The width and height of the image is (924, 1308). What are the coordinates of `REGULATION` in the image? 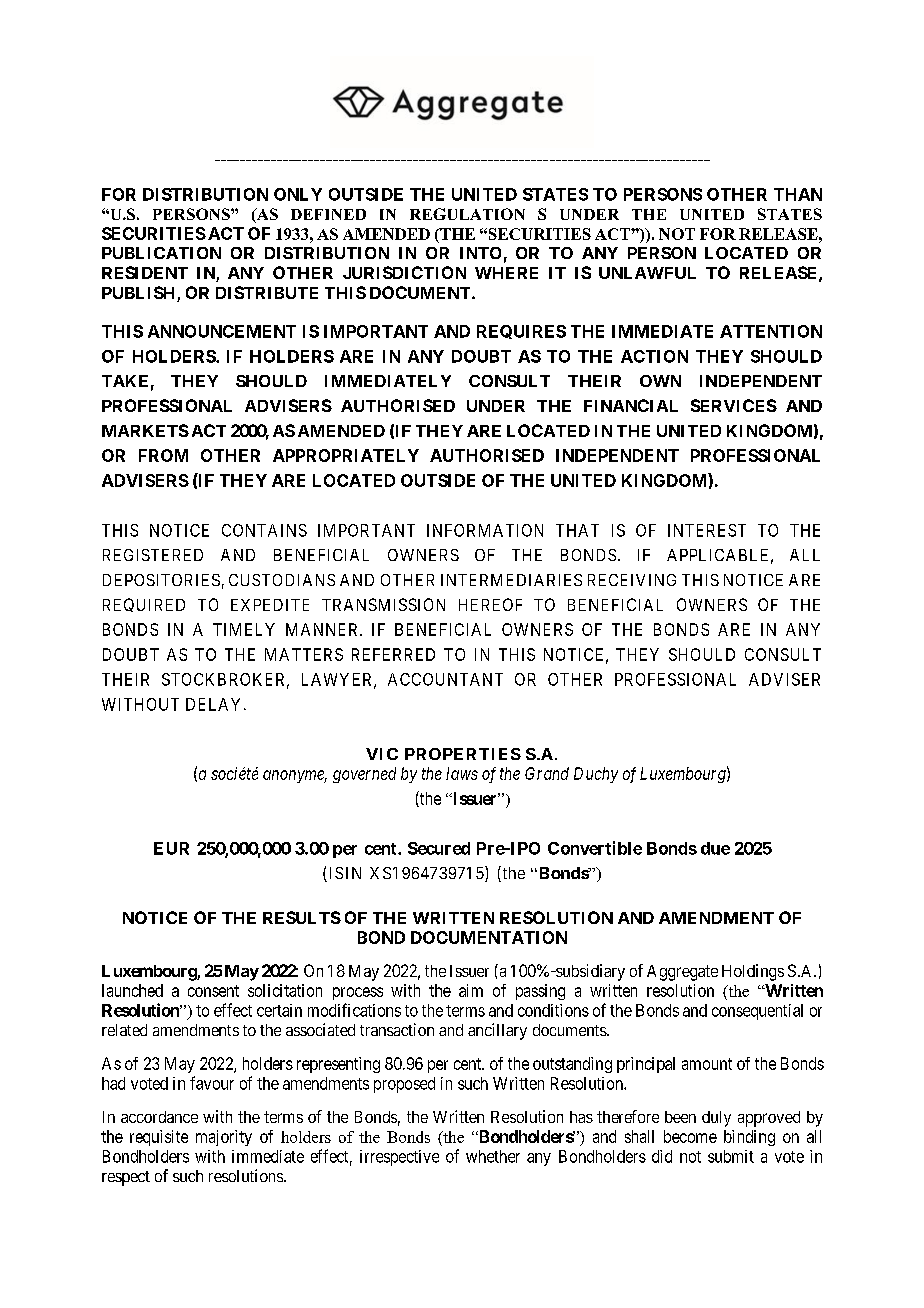 It's located at (467, 214).
